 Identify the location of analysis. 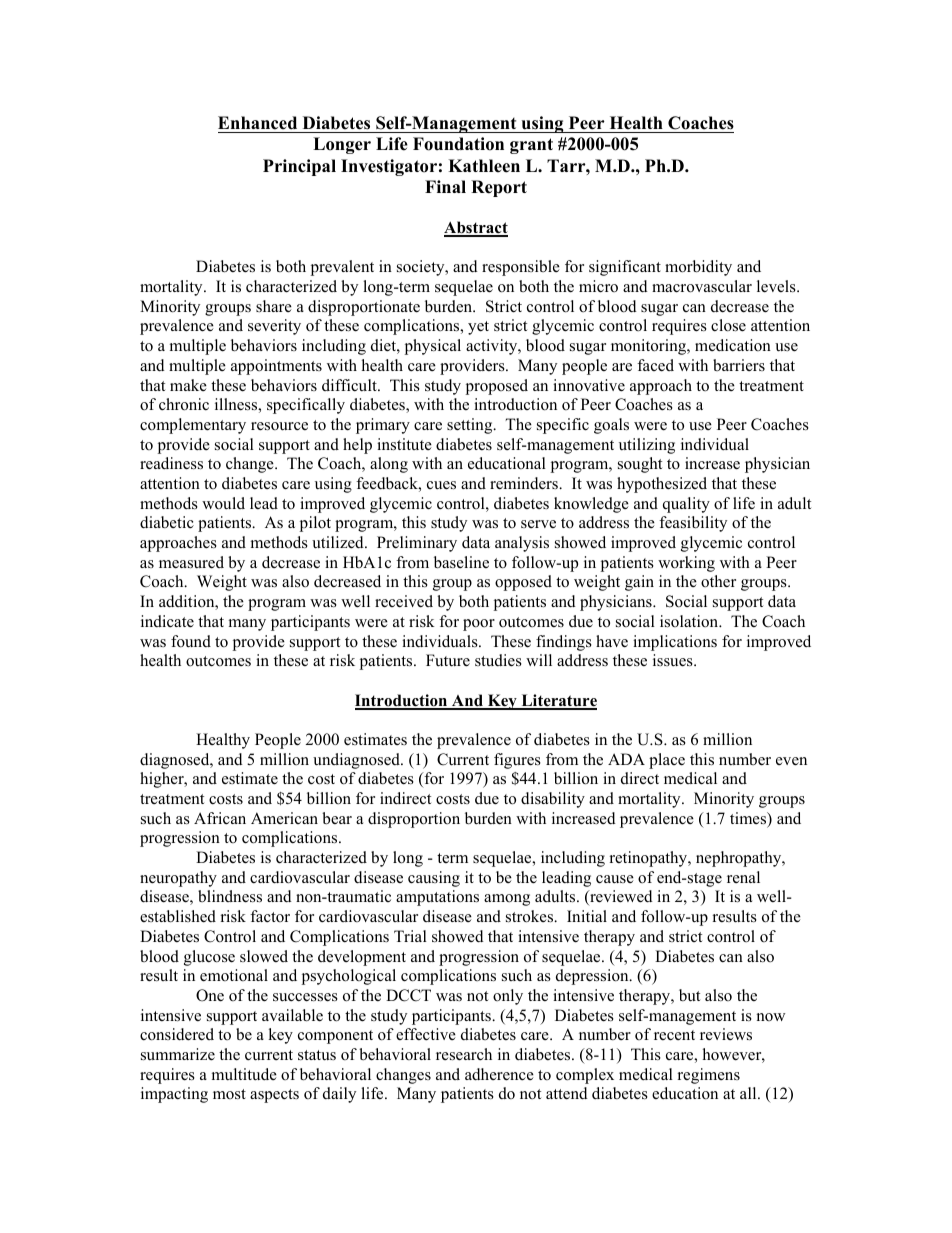
(522, 544).
